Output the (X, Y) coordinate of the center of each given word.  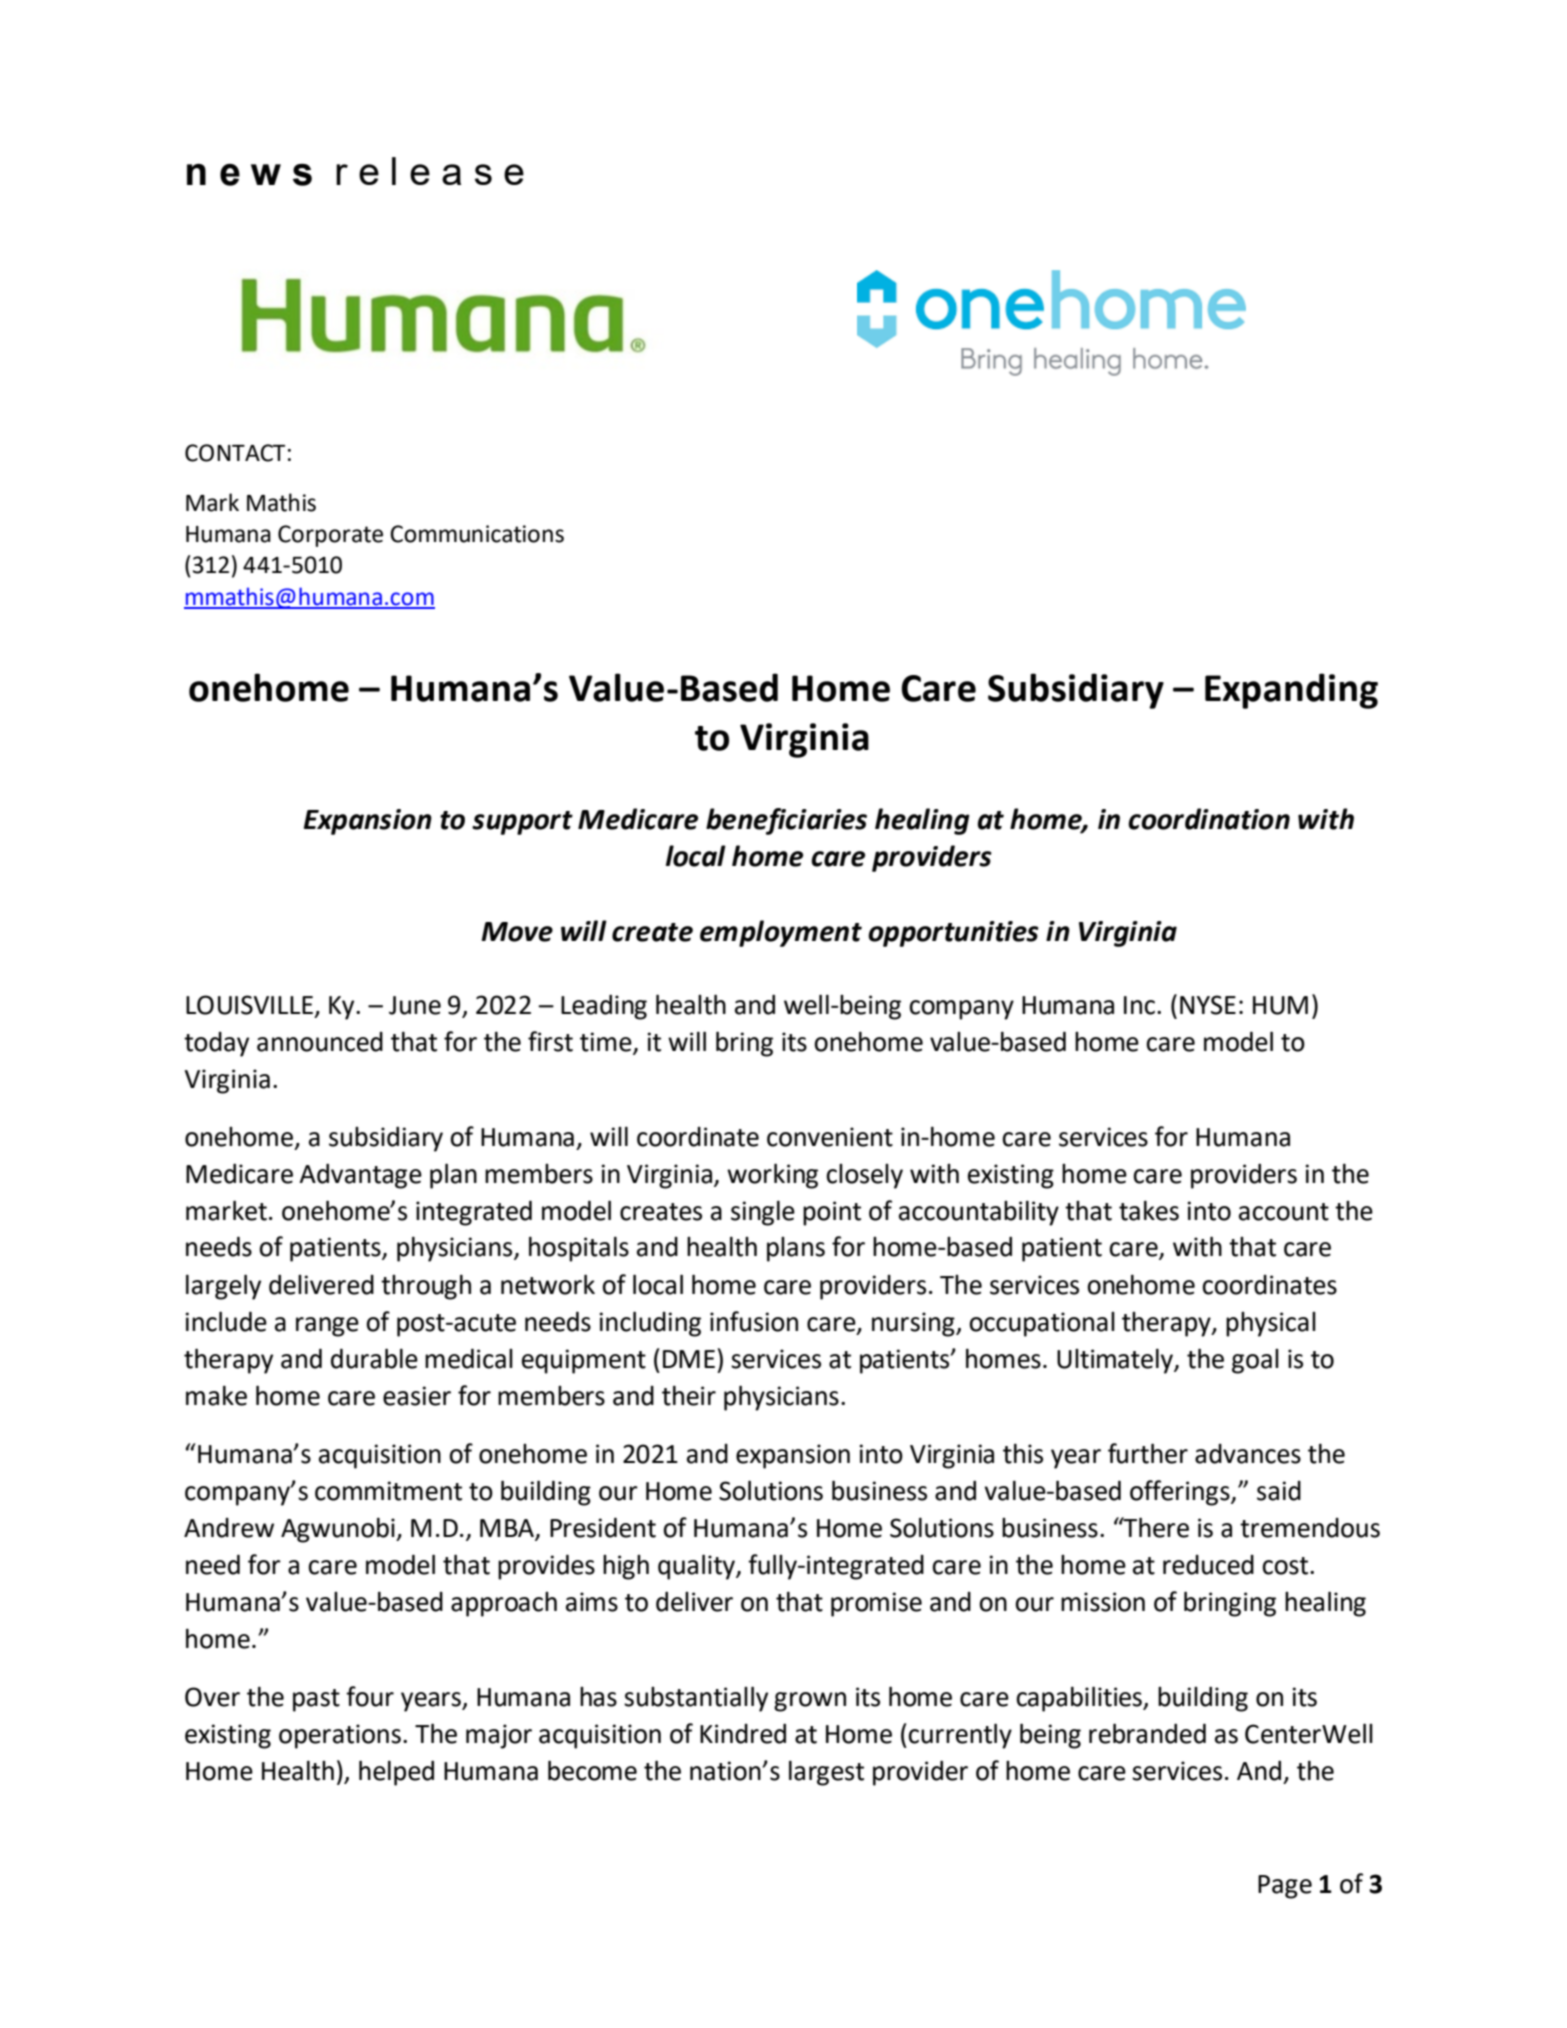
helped (396, 1773)
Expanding (1291, 691)
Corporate (330, 536)
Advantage (360, 1176)
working (772, 1176)
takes (1149, 1210)
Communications (477, 534)
